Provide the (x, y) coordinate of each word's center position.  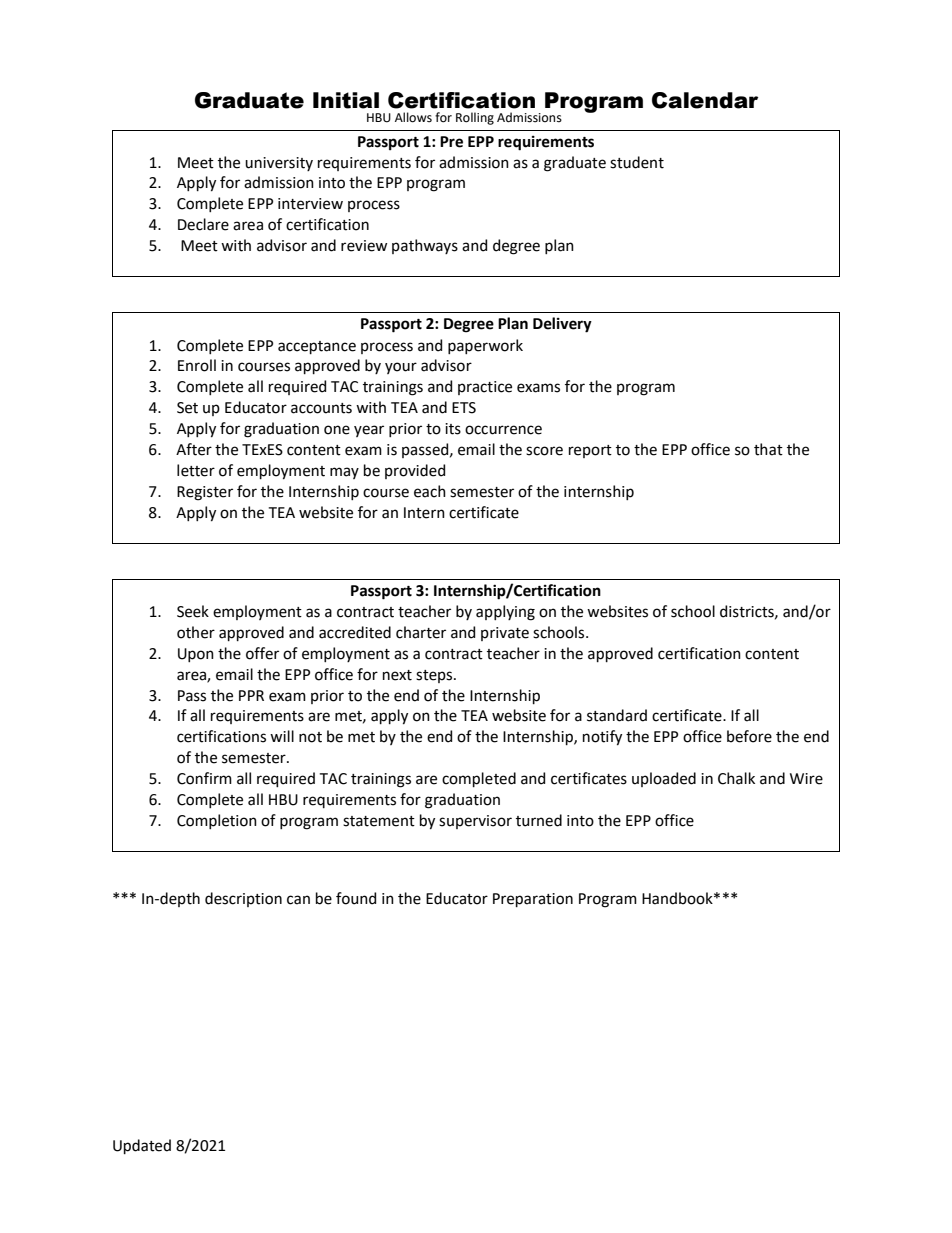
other (196, 632)
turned (539, 820)
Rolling (475, 118)
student (637, 162)
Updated (142, 1146)
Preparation (533, 900)
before (749, 736)
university (279, 164)
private (505, 634)
